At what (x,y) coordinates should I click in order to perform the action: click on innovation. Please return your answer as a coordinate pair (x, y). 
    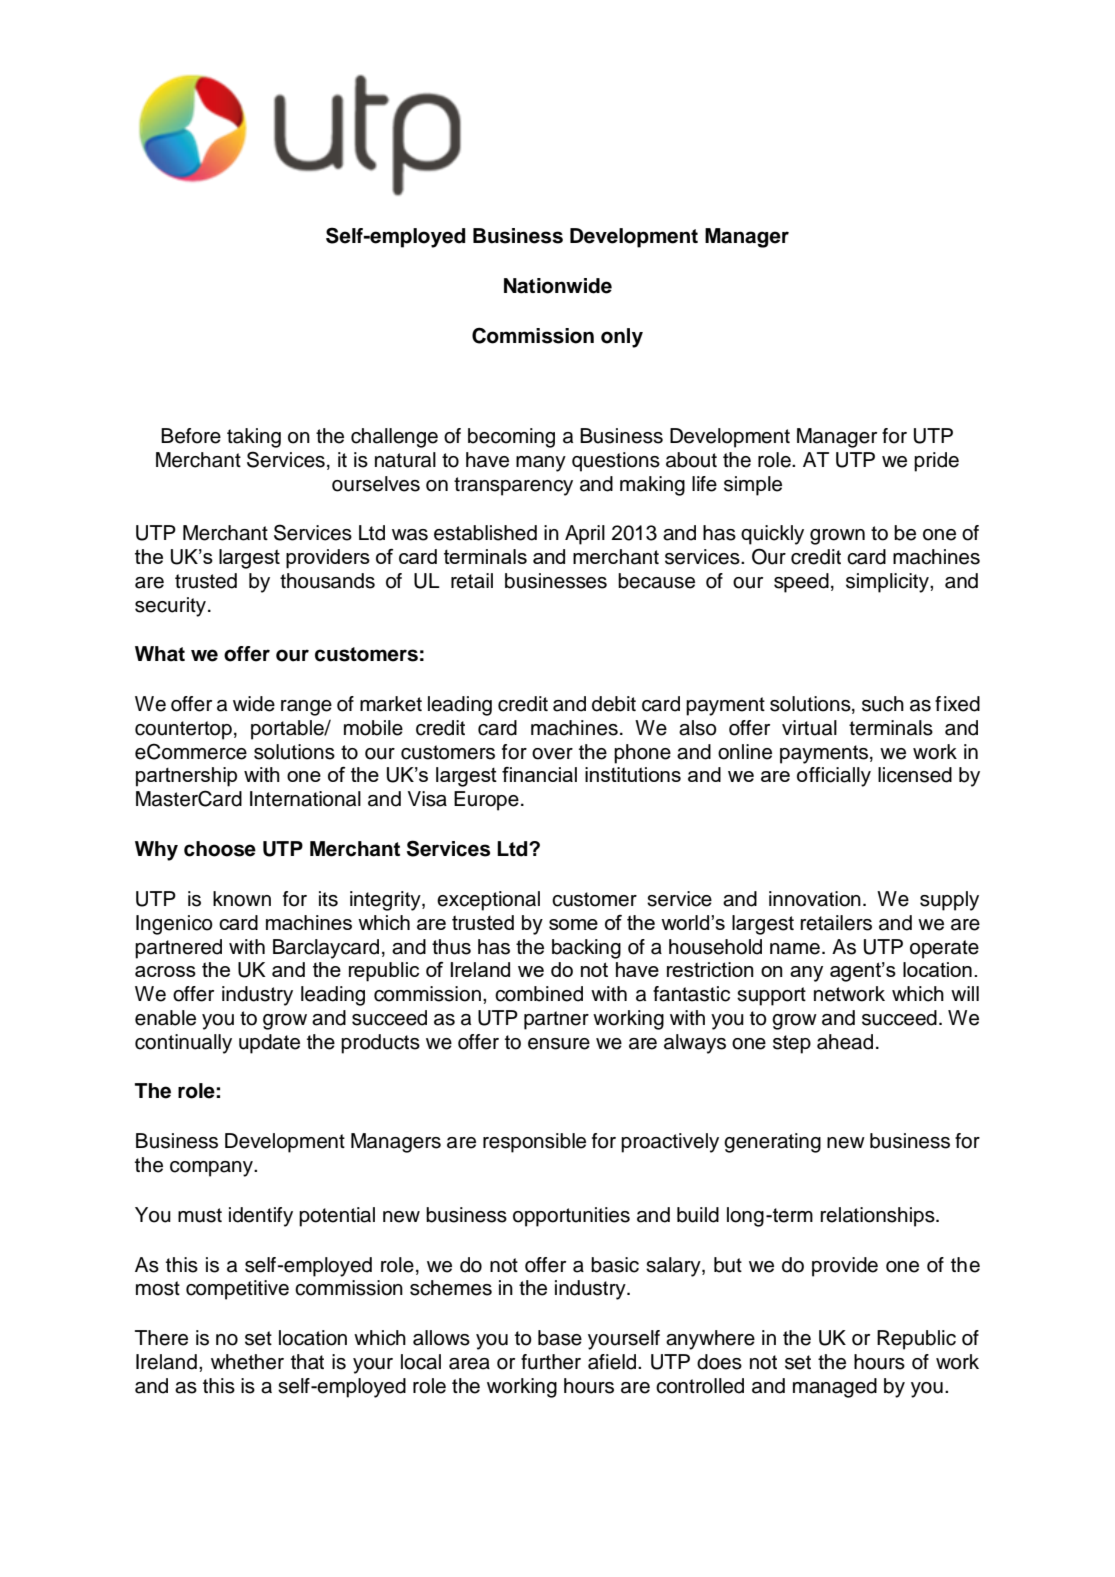
    Looking at the image, I should click on (815, 899).
